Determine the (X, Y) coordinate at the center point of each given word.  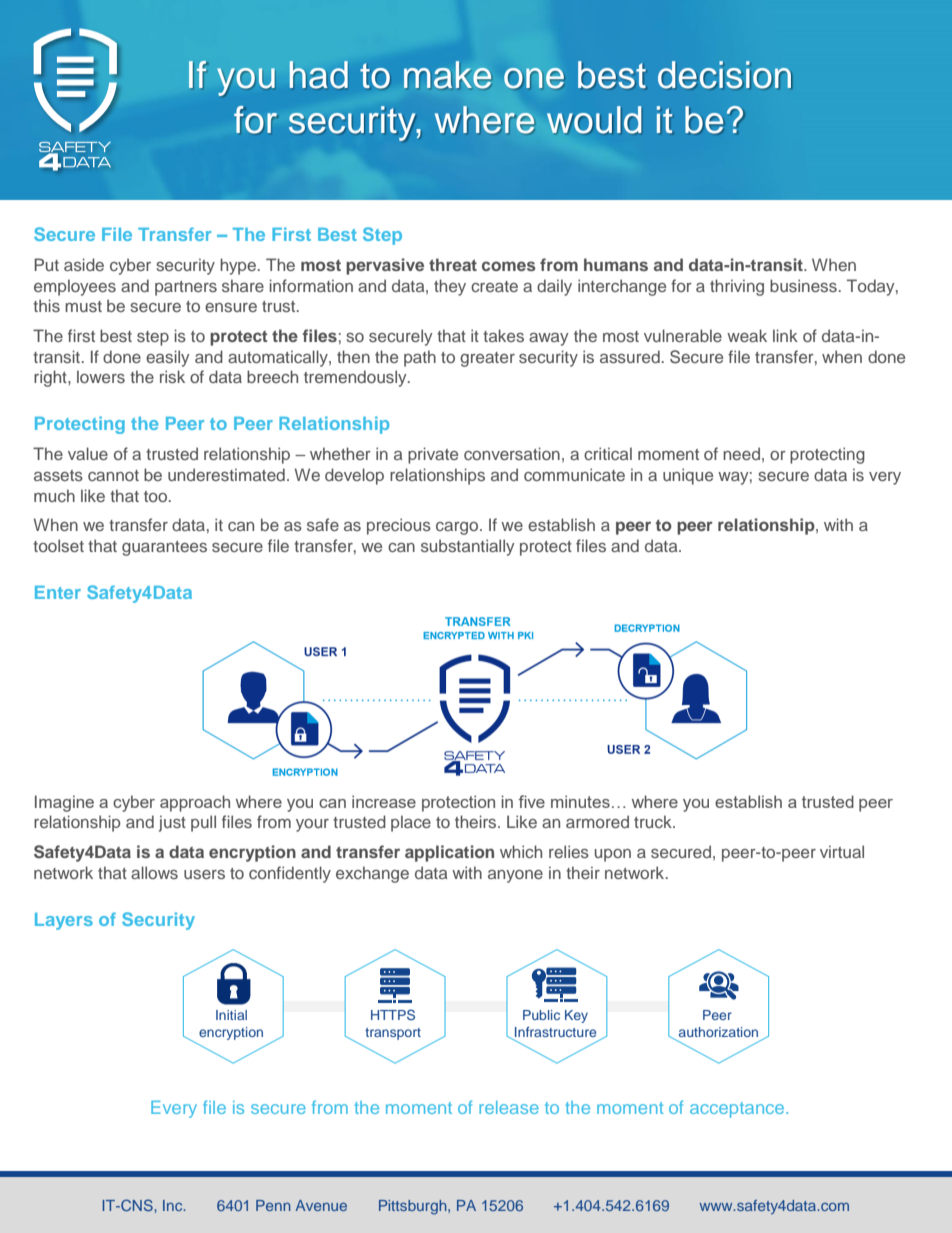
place (411, 823)
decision (724, 75)
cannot (113, 475)
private (433, 455)
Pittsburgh (414, 1207)
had (319, 75)
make (447, 75)
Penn (273, 1205)
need (741, 453)
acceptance (738, 1110)
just (172, 823)
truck (654, 821)
